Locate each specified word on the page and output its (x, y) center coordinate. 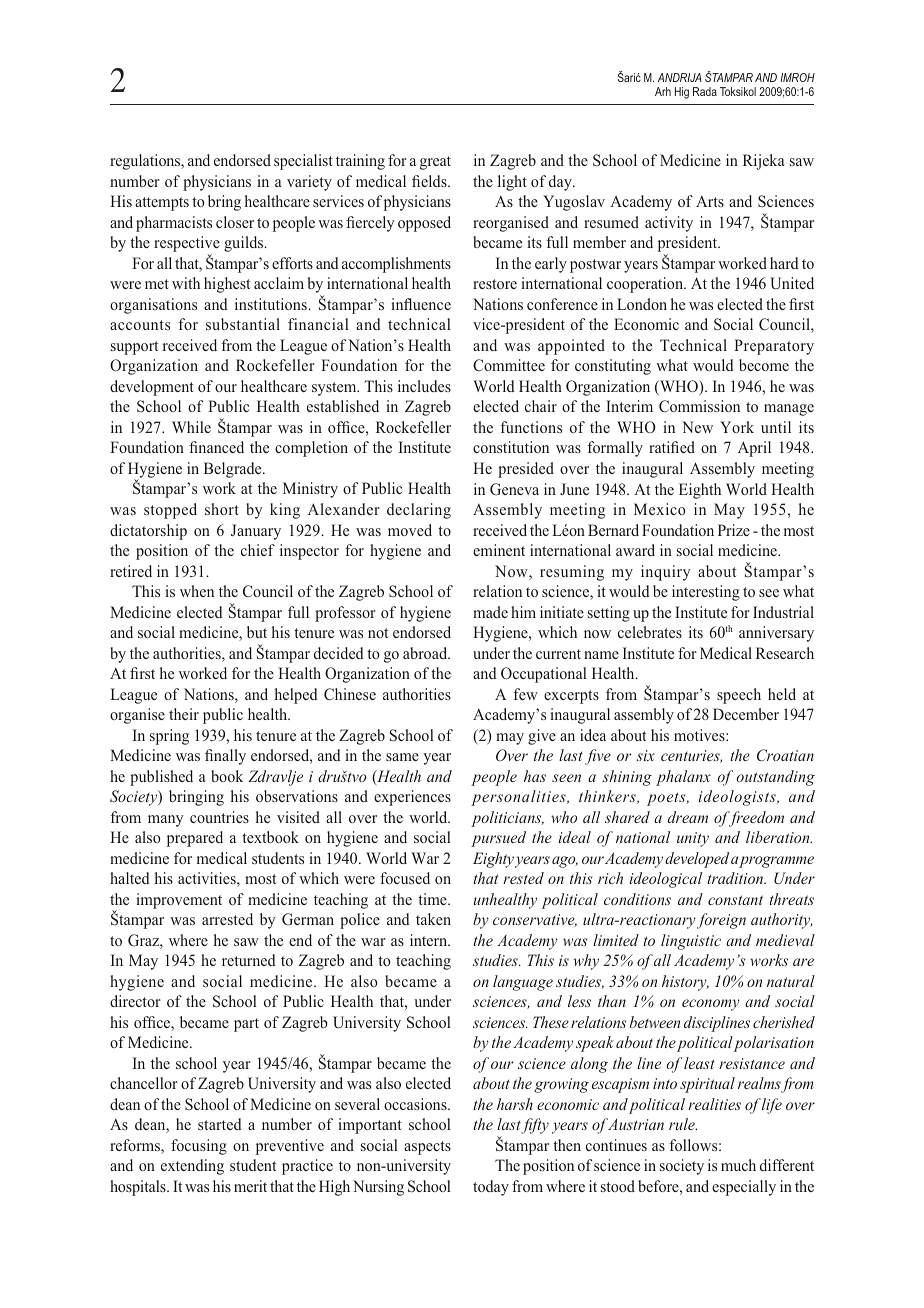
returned (248, 960)
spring (169, 737)
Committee (509, 365)
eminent (499, 550)
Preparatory (774, 347)
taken (433, 919)
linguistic (691, 942)
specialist (303, 162)
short (222, 509)
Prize (734, 530)
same (402, 757)
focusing (199, 1147)
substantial (243, 324)
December (746, 714)
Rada (705, 91)
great (435, 163)
